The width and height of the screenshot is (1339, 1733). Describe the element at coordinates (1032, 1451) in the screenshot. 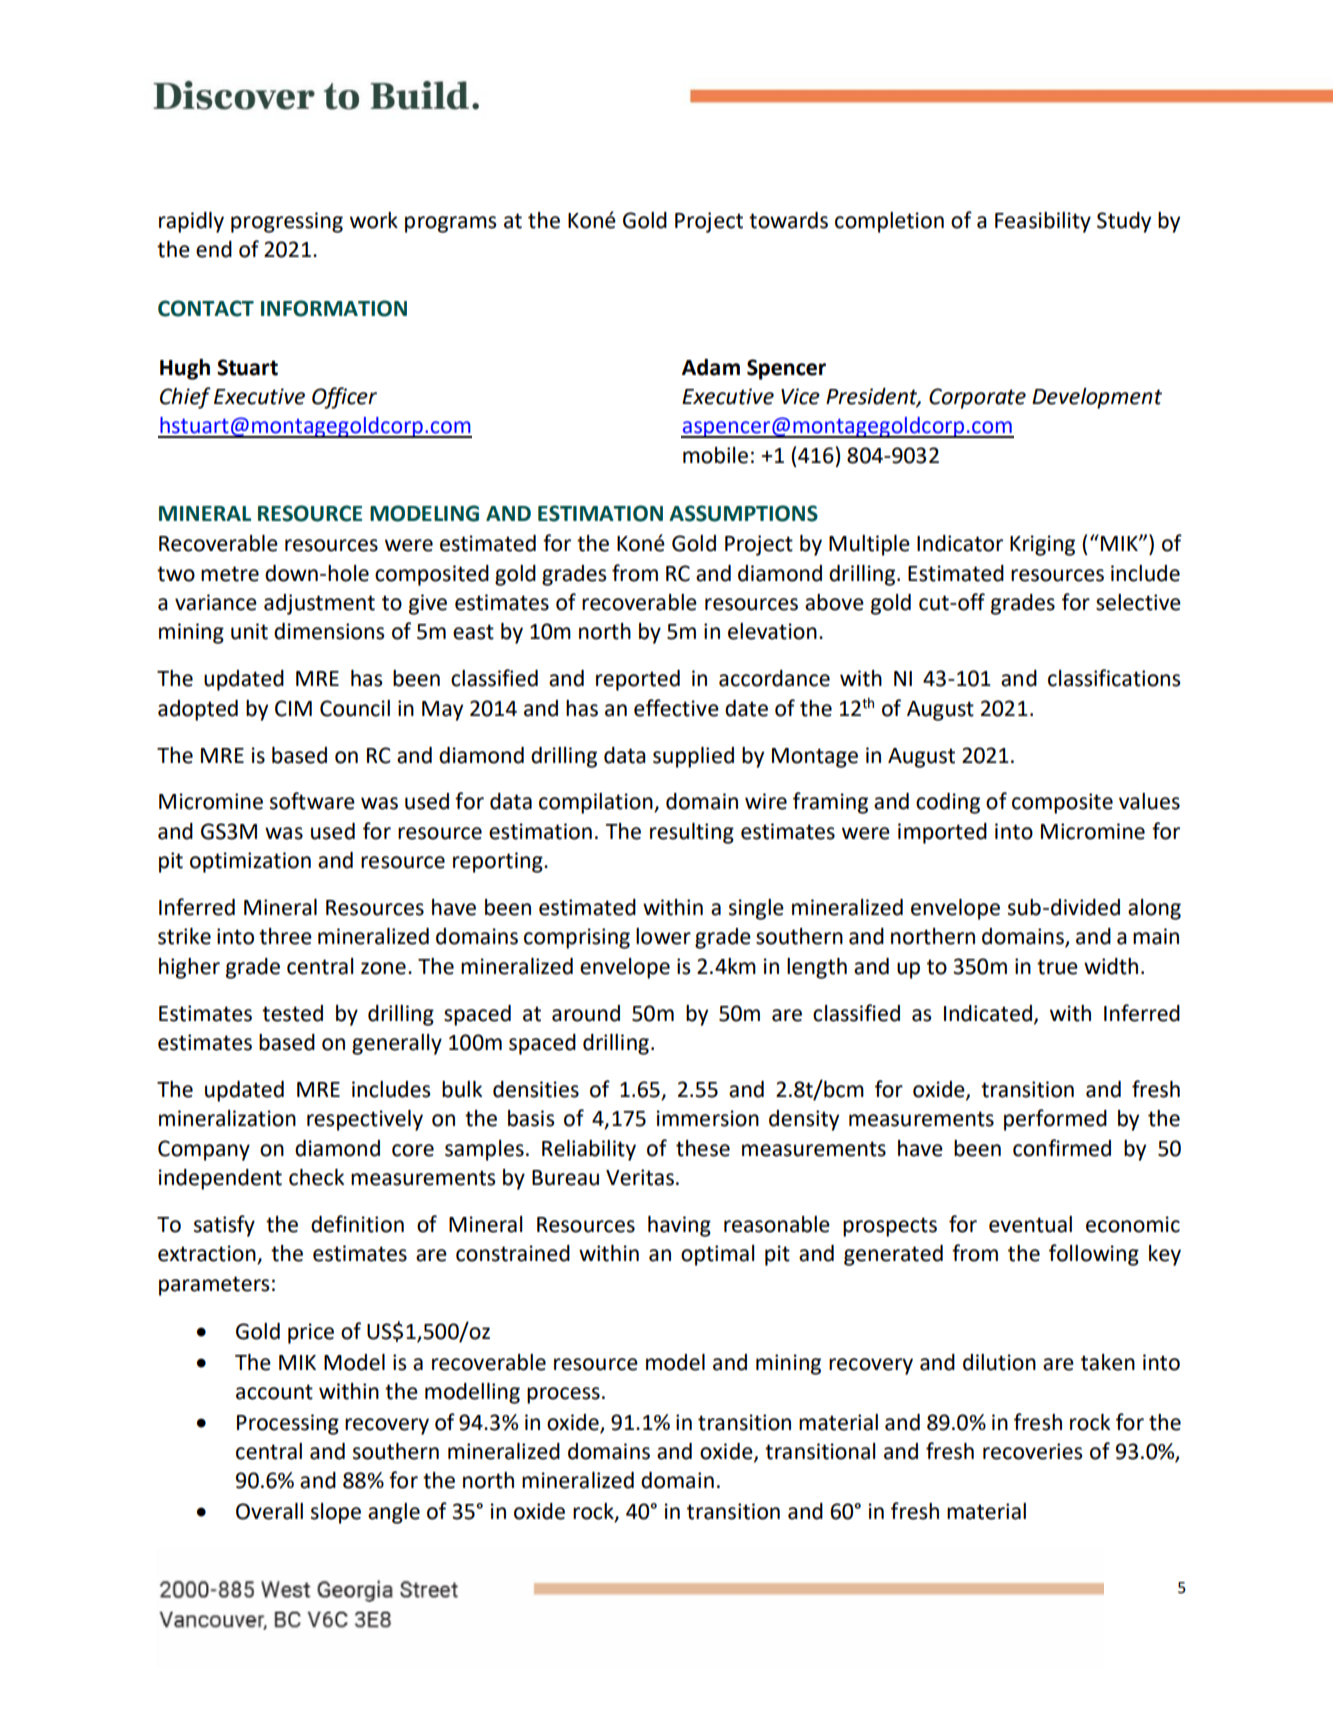

I see `recoveries` at that location.
